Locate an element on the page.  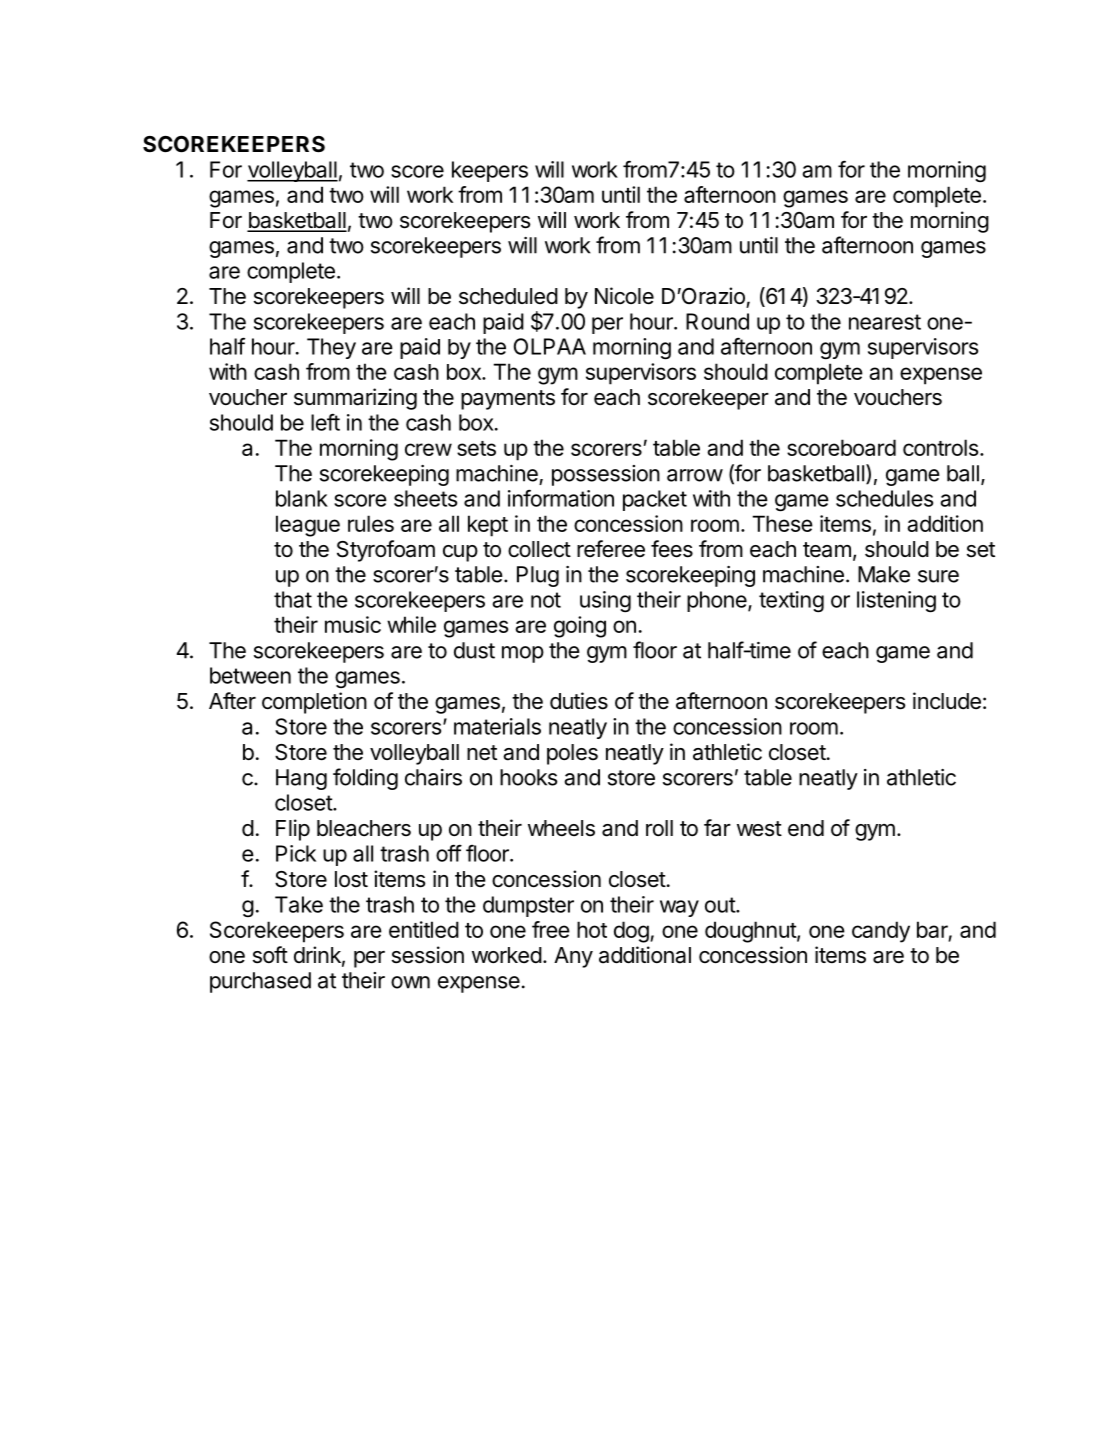
blank is located at coordinates (302, 498).
